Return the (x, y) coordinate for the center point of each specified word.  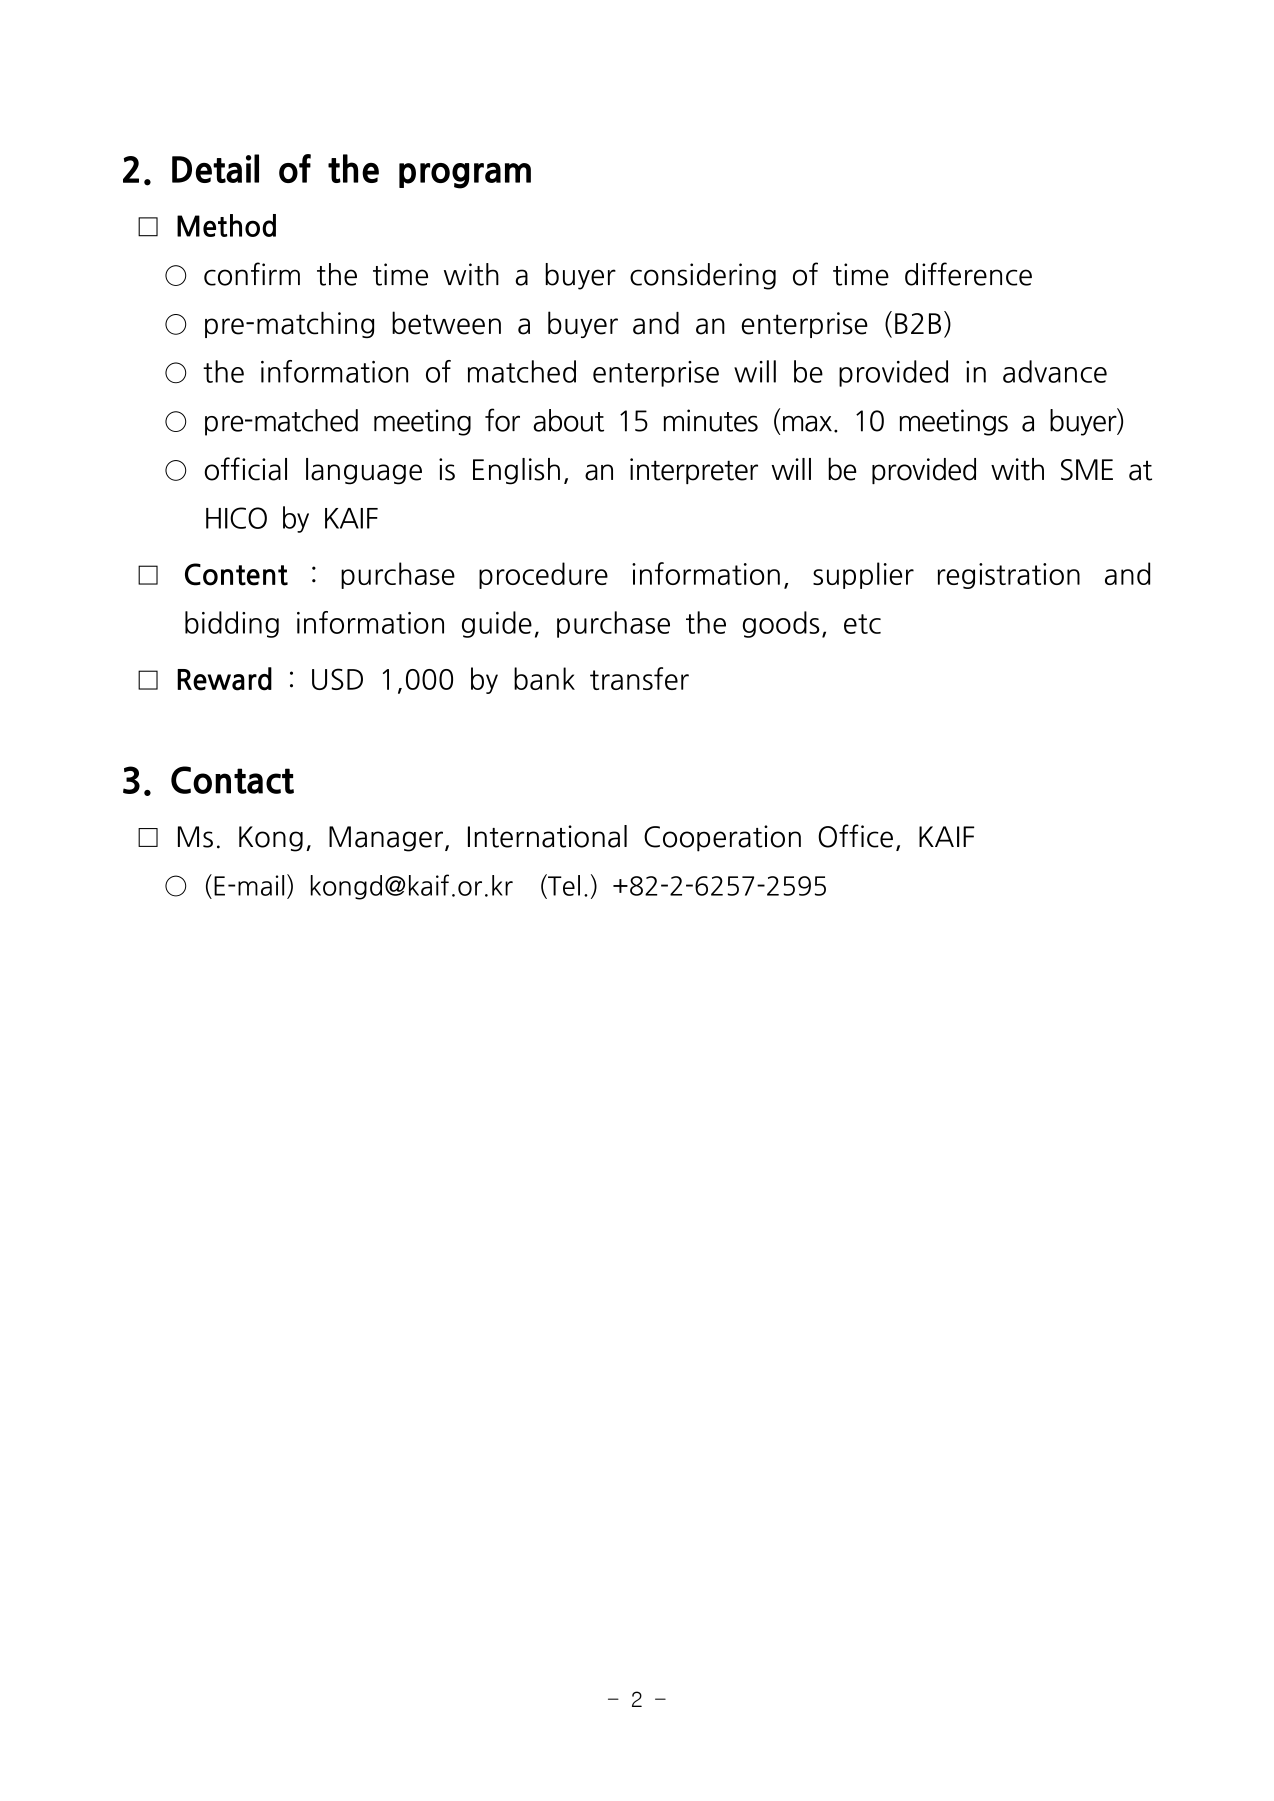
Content (236, 574)
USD (337, 679)
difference (968, 274)
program (465, 176)
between (446, 323)
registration (1009, 576)
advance (1055, 371)
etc (862, 624)
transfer (639, 678)
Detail (215, 168)
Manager (386, 839)
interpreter (694, 471)
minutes (711, 420)
